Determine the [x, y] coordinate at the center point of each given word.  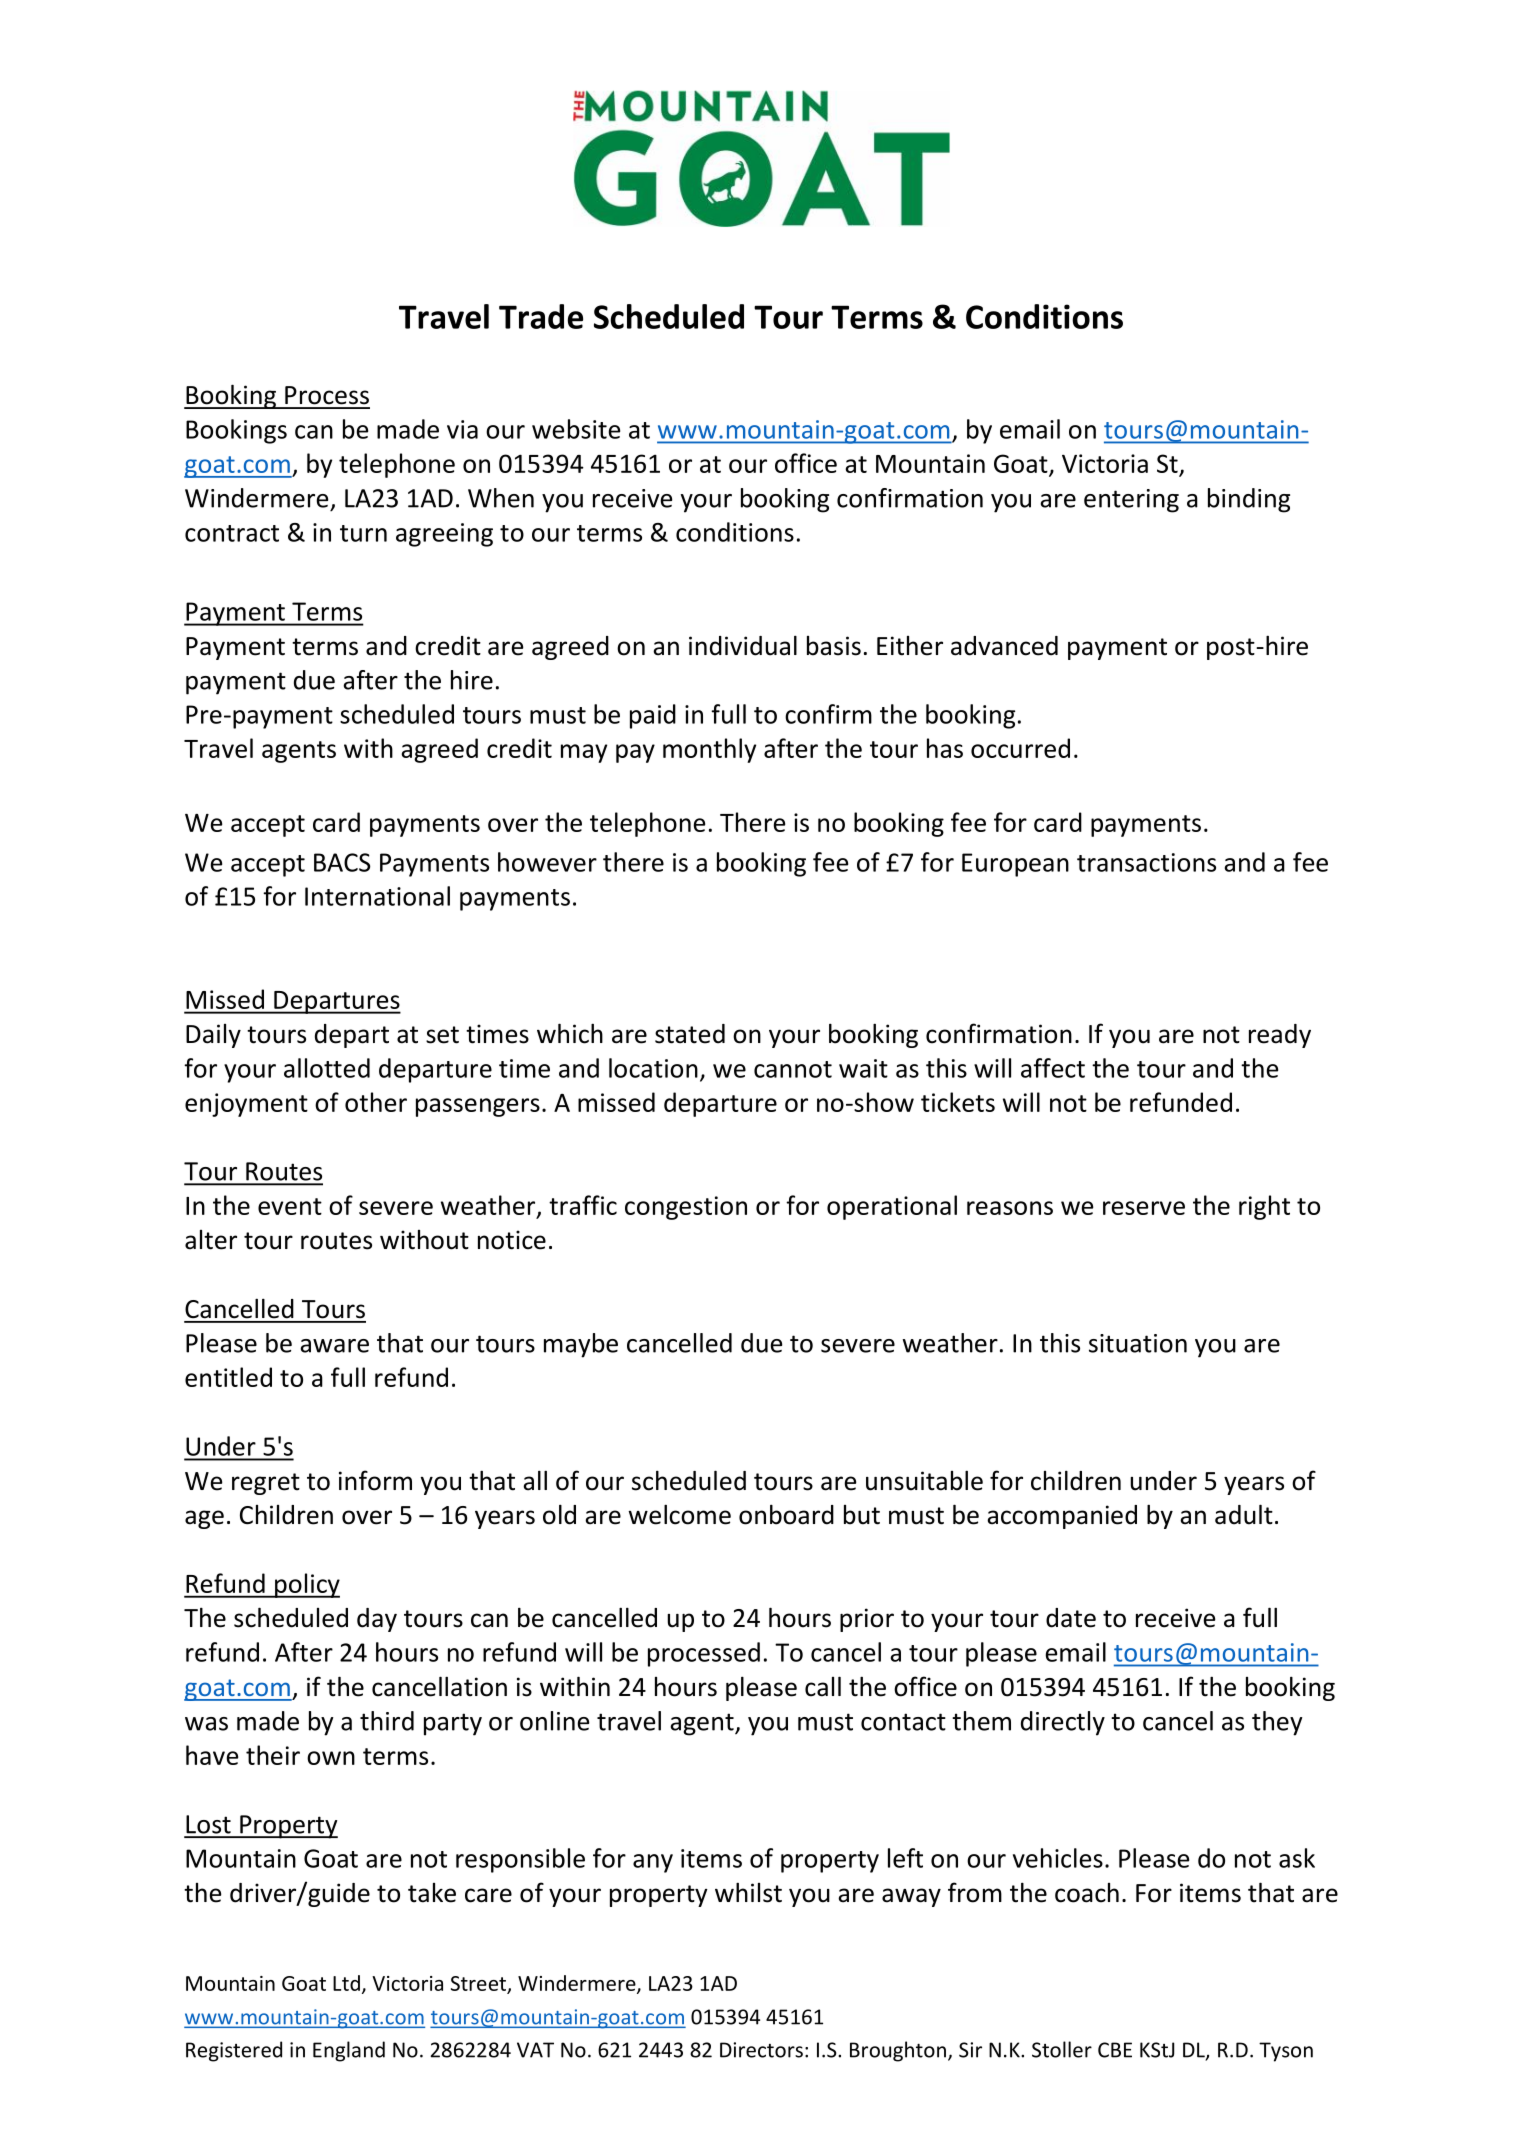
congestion [686, 1208]
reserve [1144, 1208]
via [462, 429]
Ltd [346, 1983]
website [576, 429]
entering [1131, 501]
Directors [761, 2050]
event [290, 1206]
